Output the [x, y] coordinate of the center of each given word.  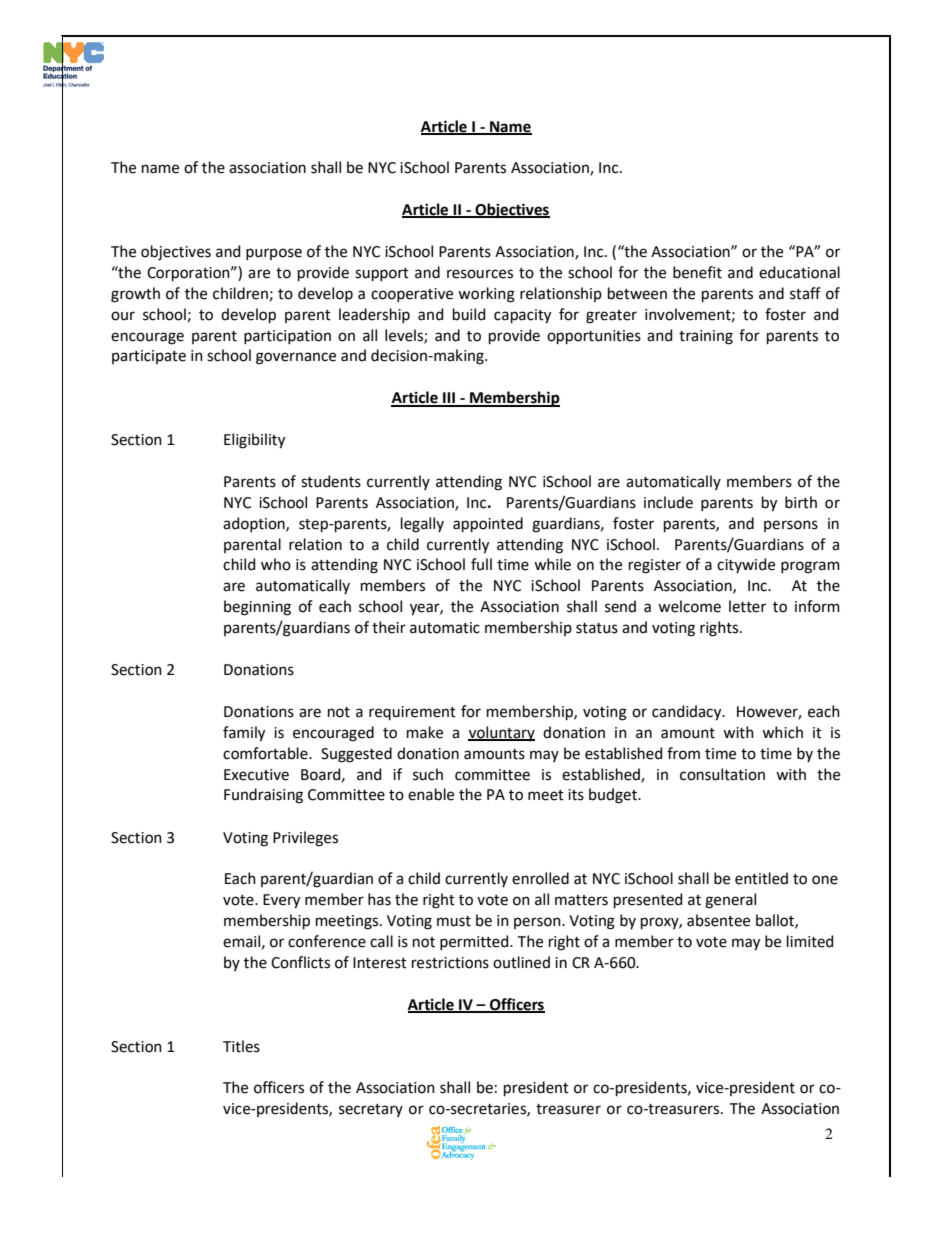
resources [480, 274]
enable [431, 794]
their [389, 627]
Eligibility [254, 441]
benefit [697, 272]
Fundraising [263, 796]
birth [801, 502]
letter [747, 606]
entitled [761, 878]
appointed [488, 524]
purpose [274, 254]
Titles [241, 1046]
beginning [257, 608]
